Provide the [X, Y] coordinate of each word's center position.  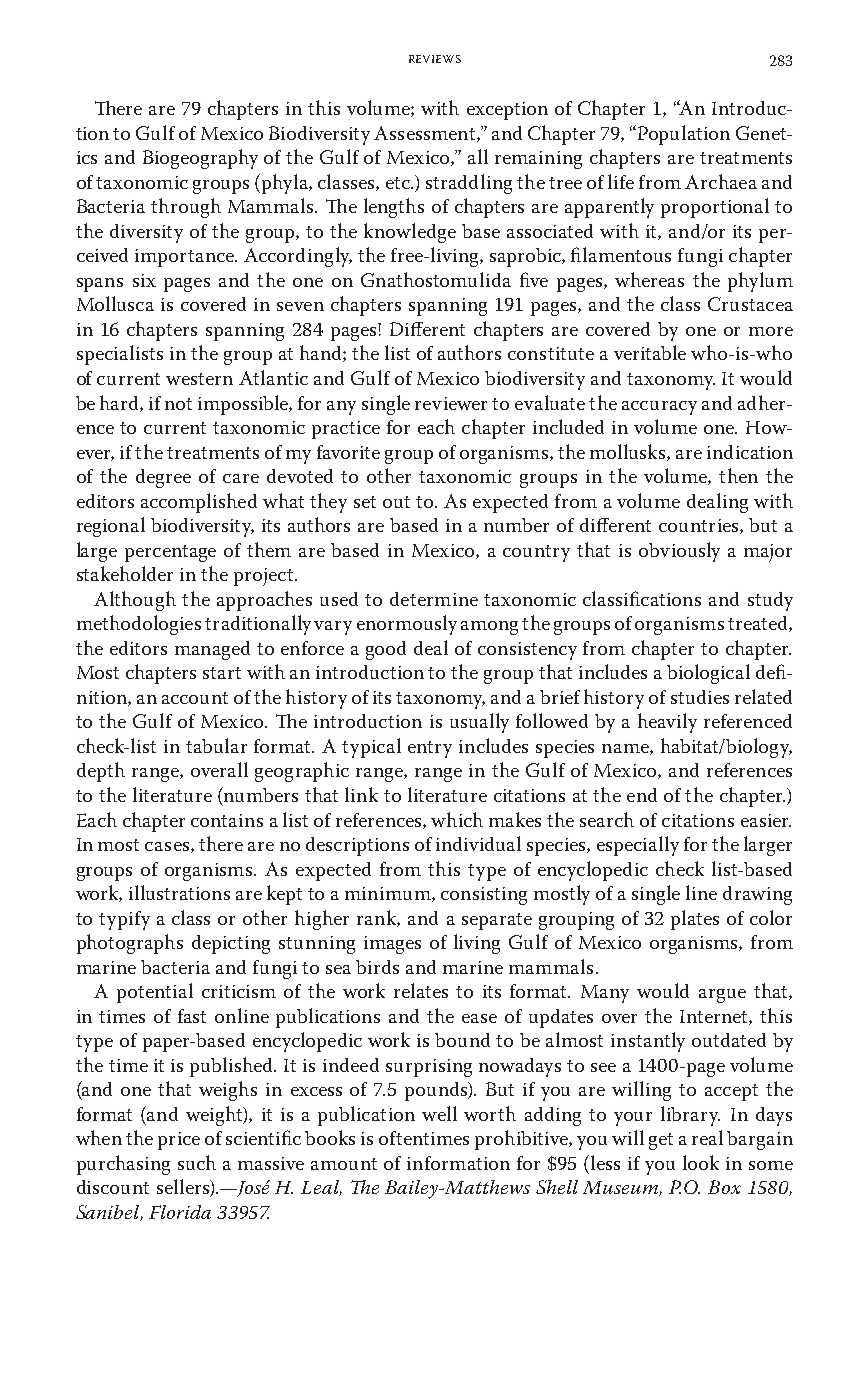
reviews [435, 59]
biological [708, 674]
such [197, 1162]
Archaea [721, 181]
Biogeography [200, 159]
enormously [407, 625]
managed [212, 650]
